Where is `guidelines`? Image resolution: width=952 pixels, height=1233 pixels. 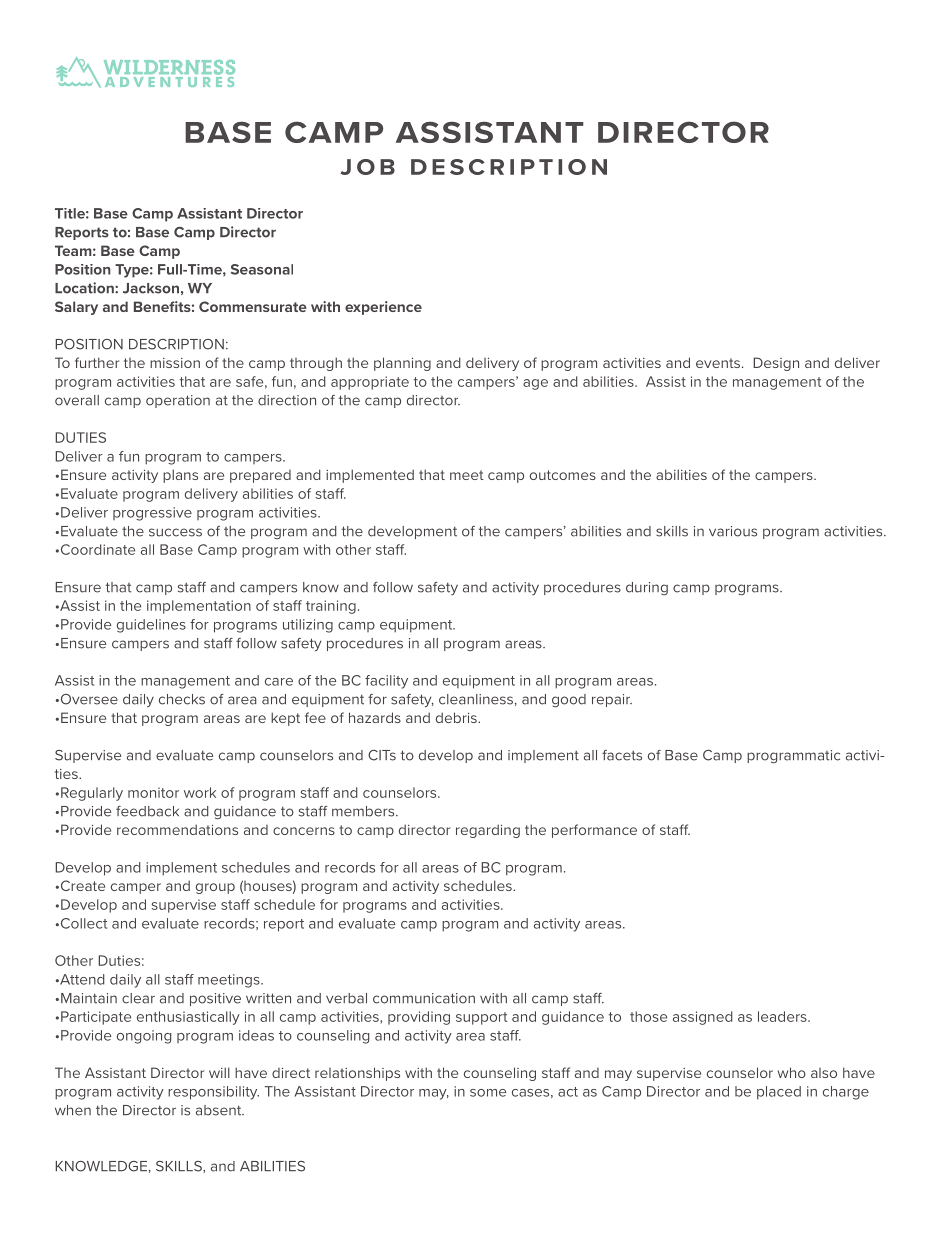
guidelines is located at coordinates (151, 626).
